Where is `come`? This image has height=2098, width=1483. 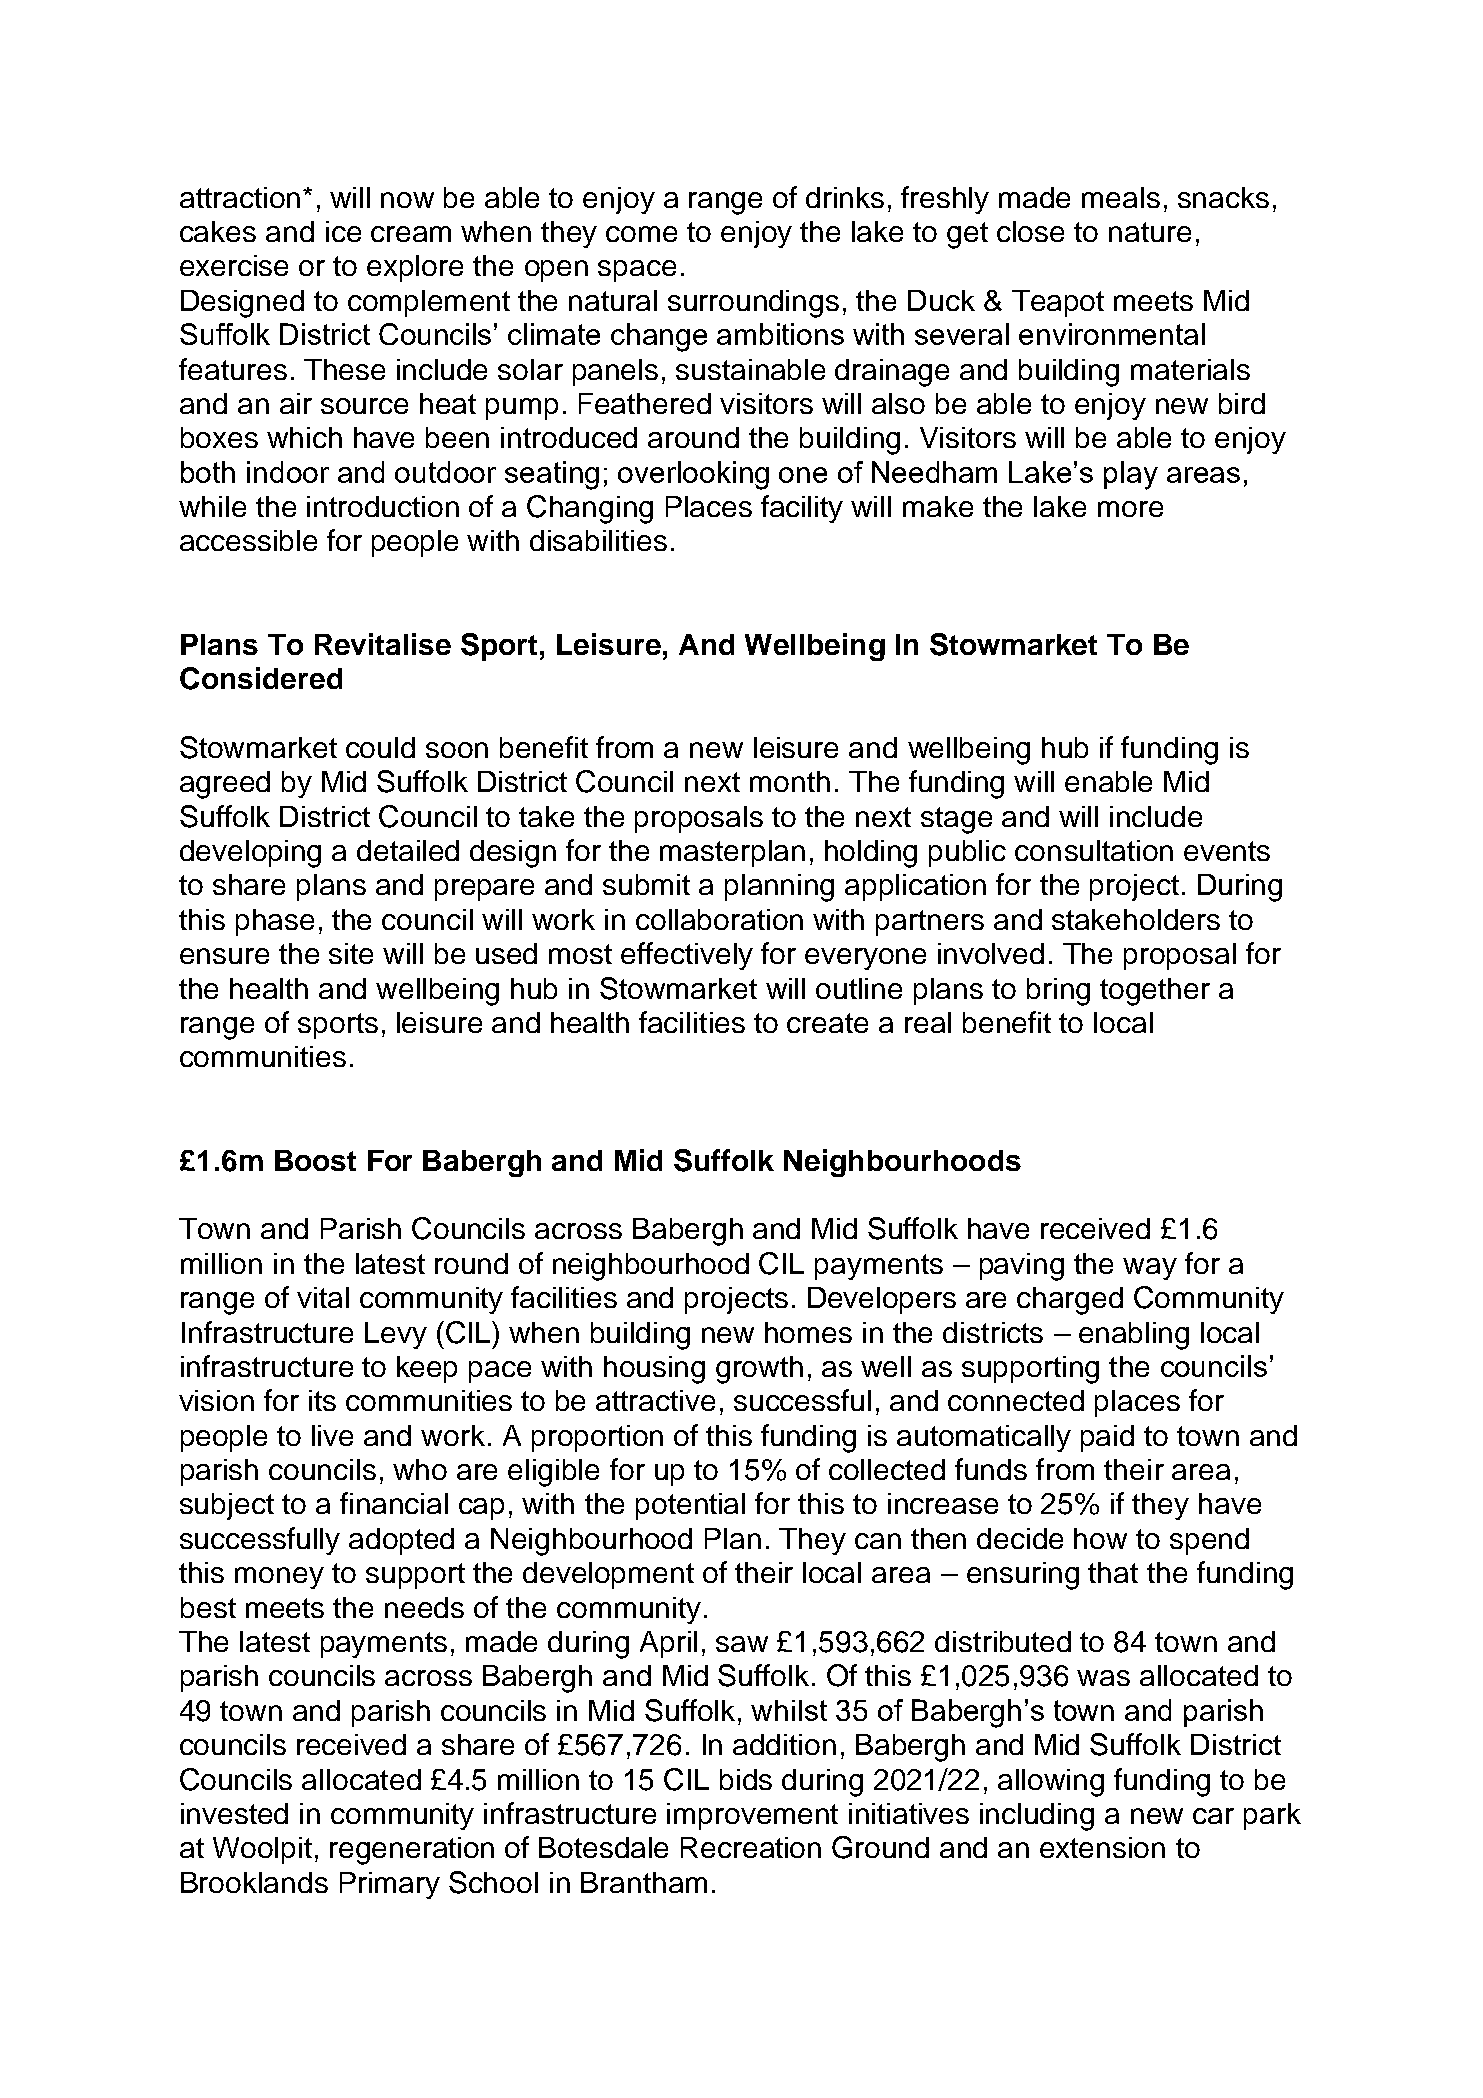 come is located at coordinates (641, 234).
